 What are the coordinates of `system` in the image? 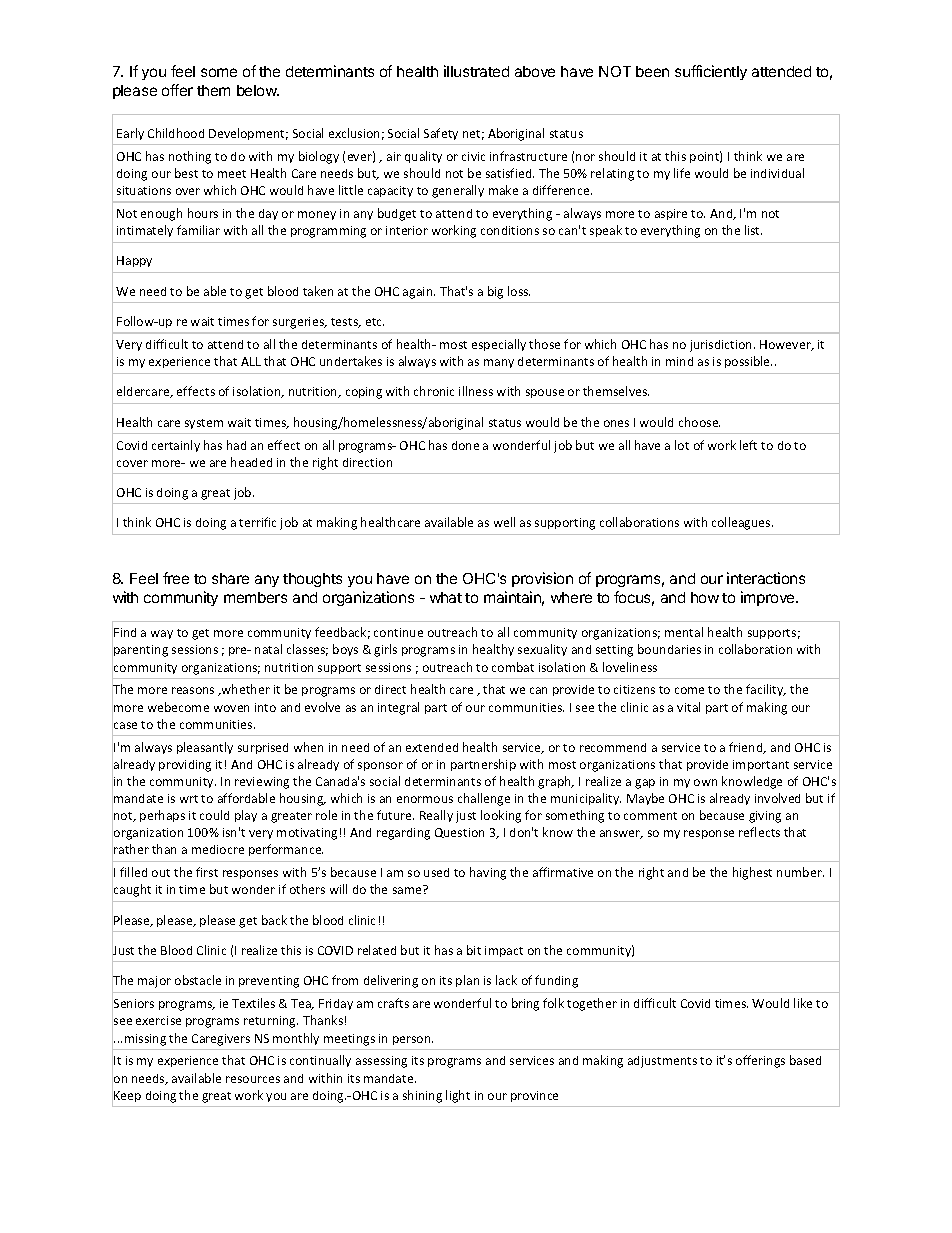 It's located at (204, 424).
